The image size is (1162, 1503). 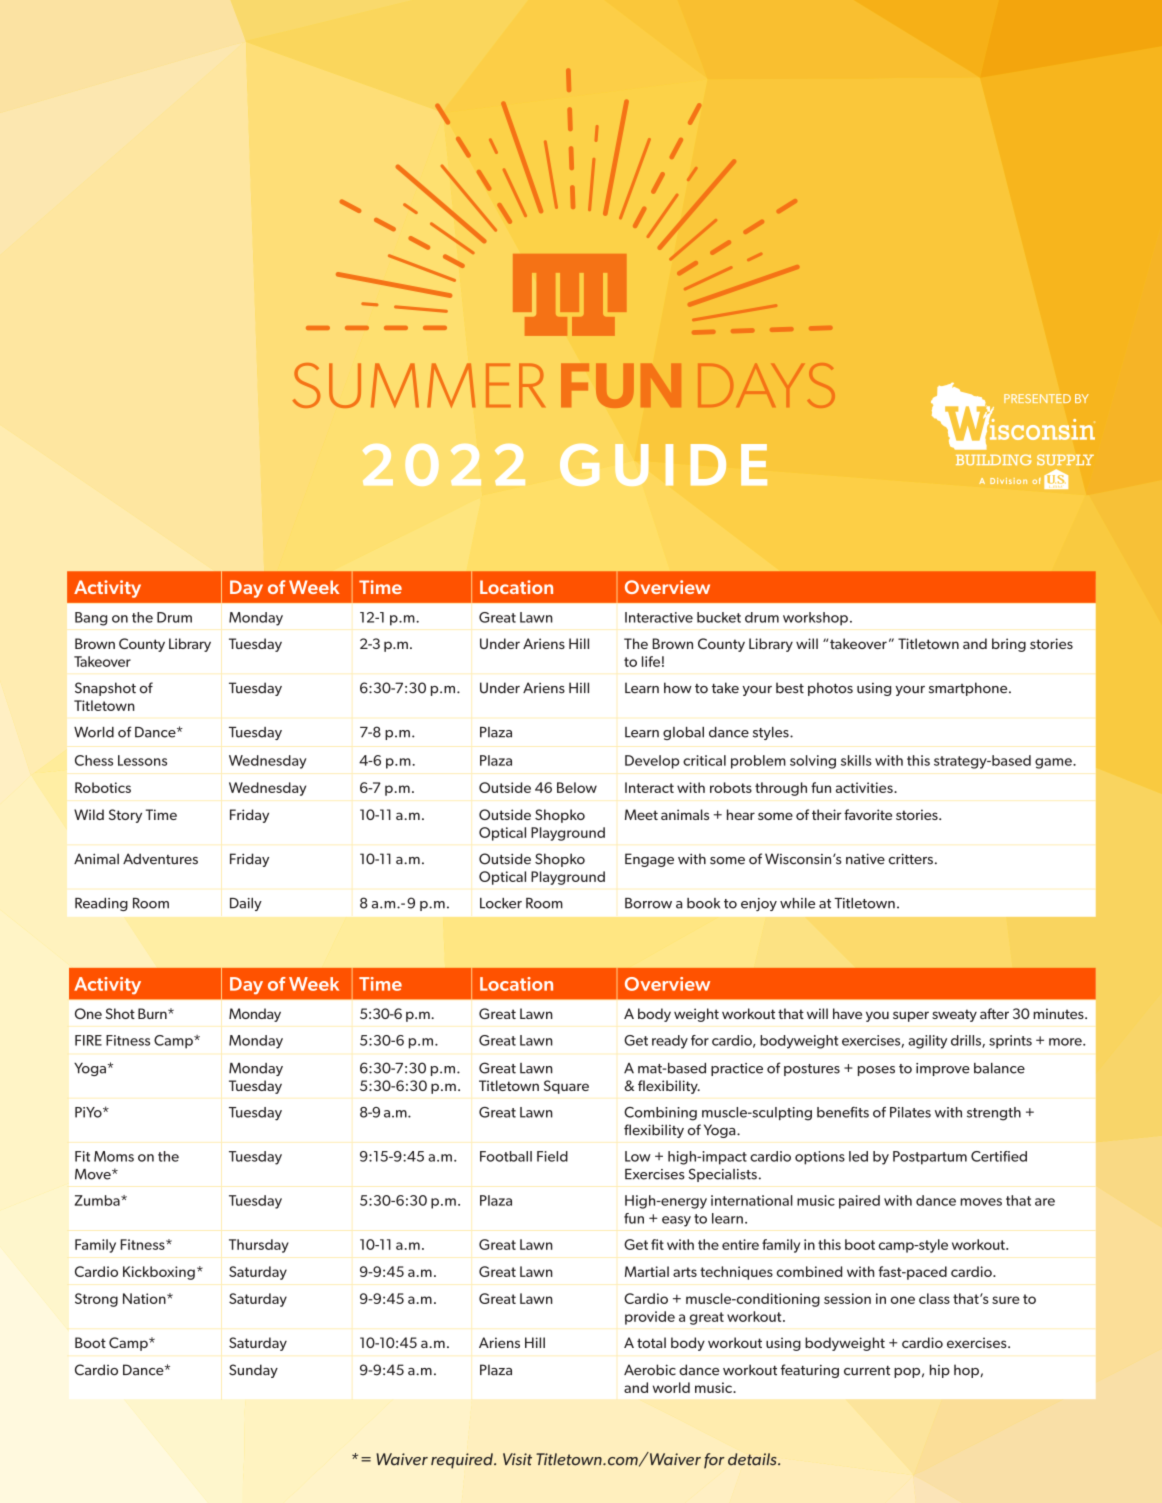 I want to click on Sunday, so click(x=253, y=1371).
